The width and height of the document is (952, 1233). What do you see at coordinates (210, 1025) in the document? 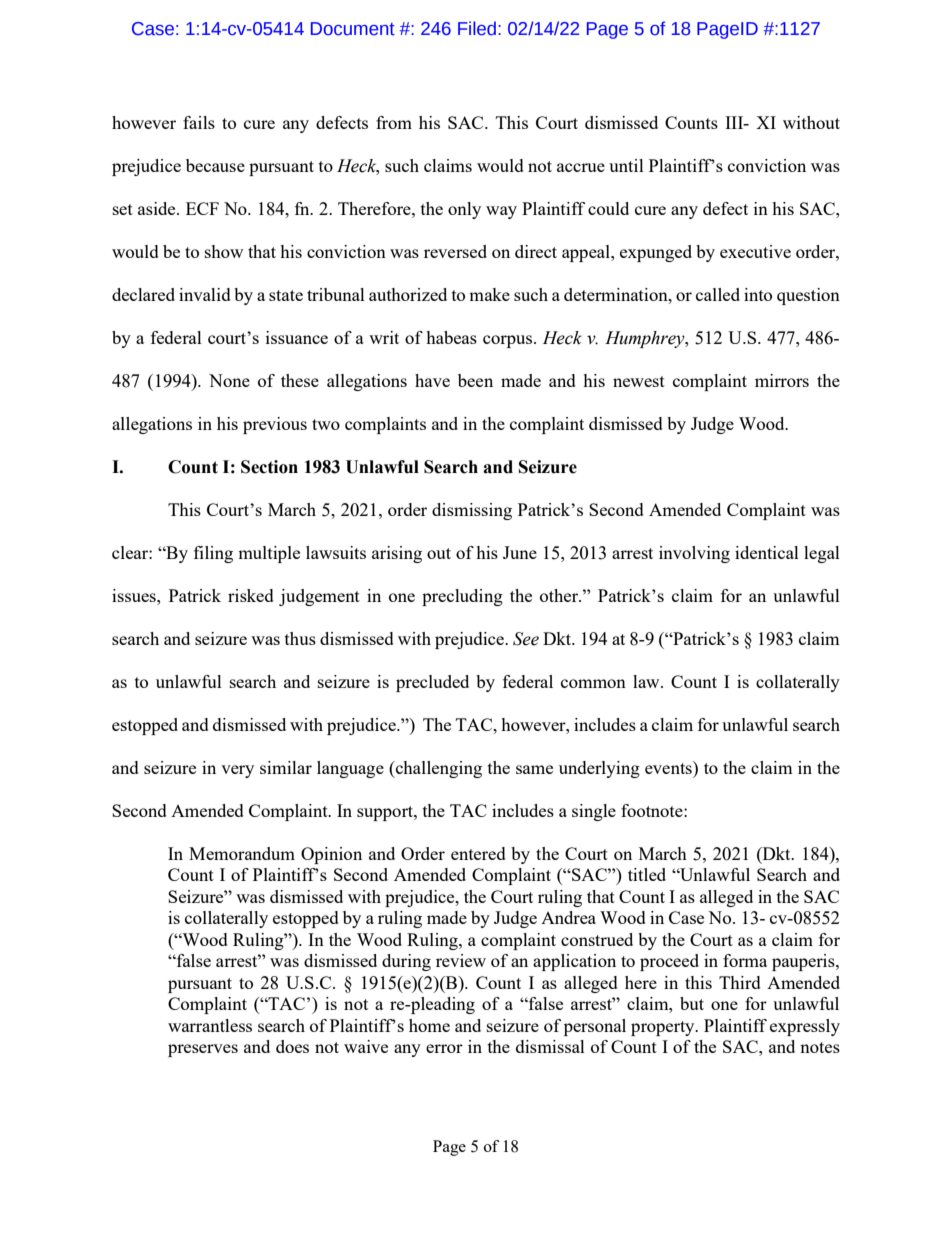
I see `warrantless` at bounding box center [210, 1025].
